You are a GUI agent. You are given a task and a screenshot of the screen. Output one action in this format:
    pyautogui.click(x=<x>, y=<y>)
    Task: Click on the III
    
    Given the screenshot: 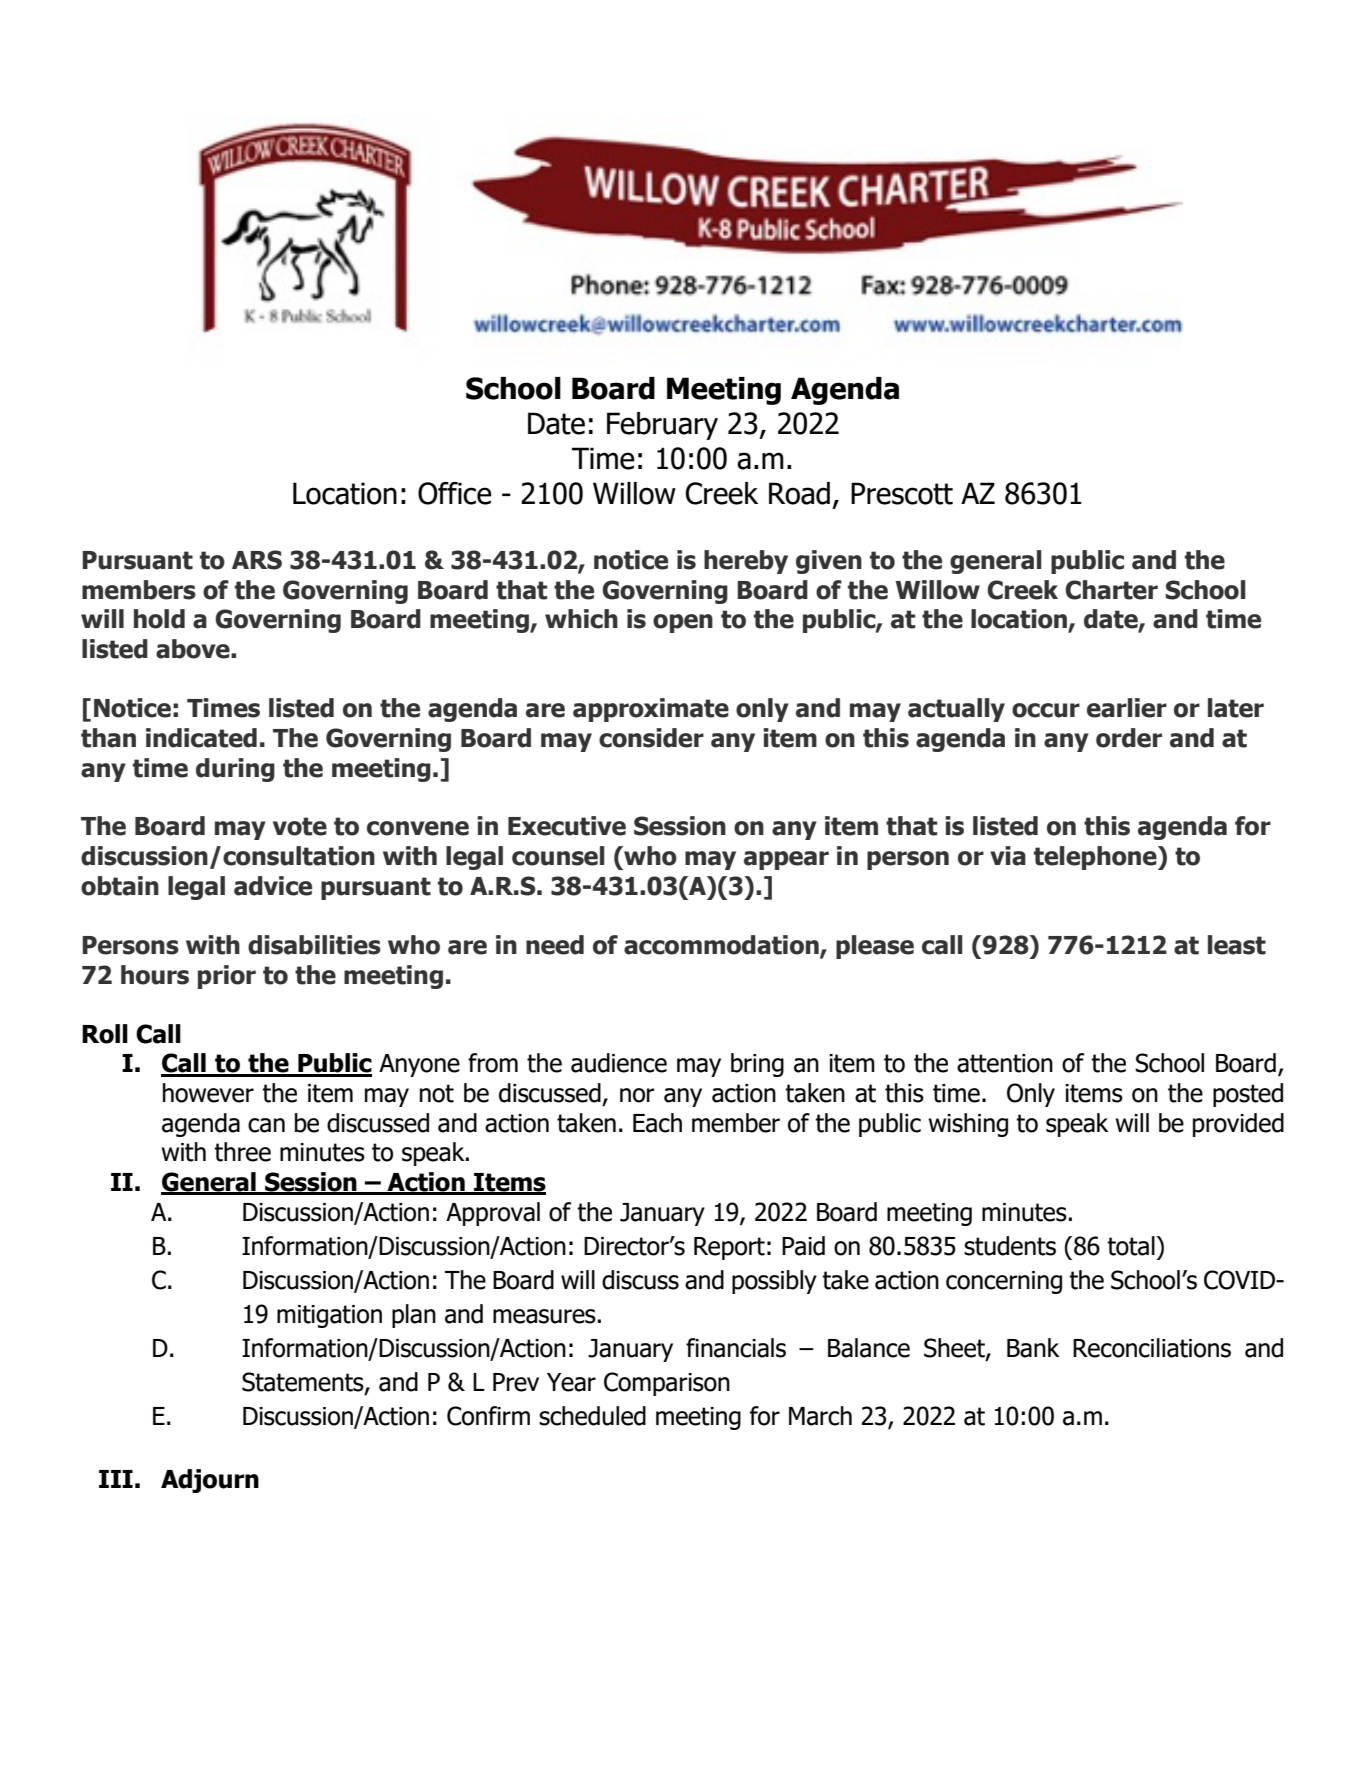 What is the action you would take?
    pyautogui.click(x=116, y=1479)
